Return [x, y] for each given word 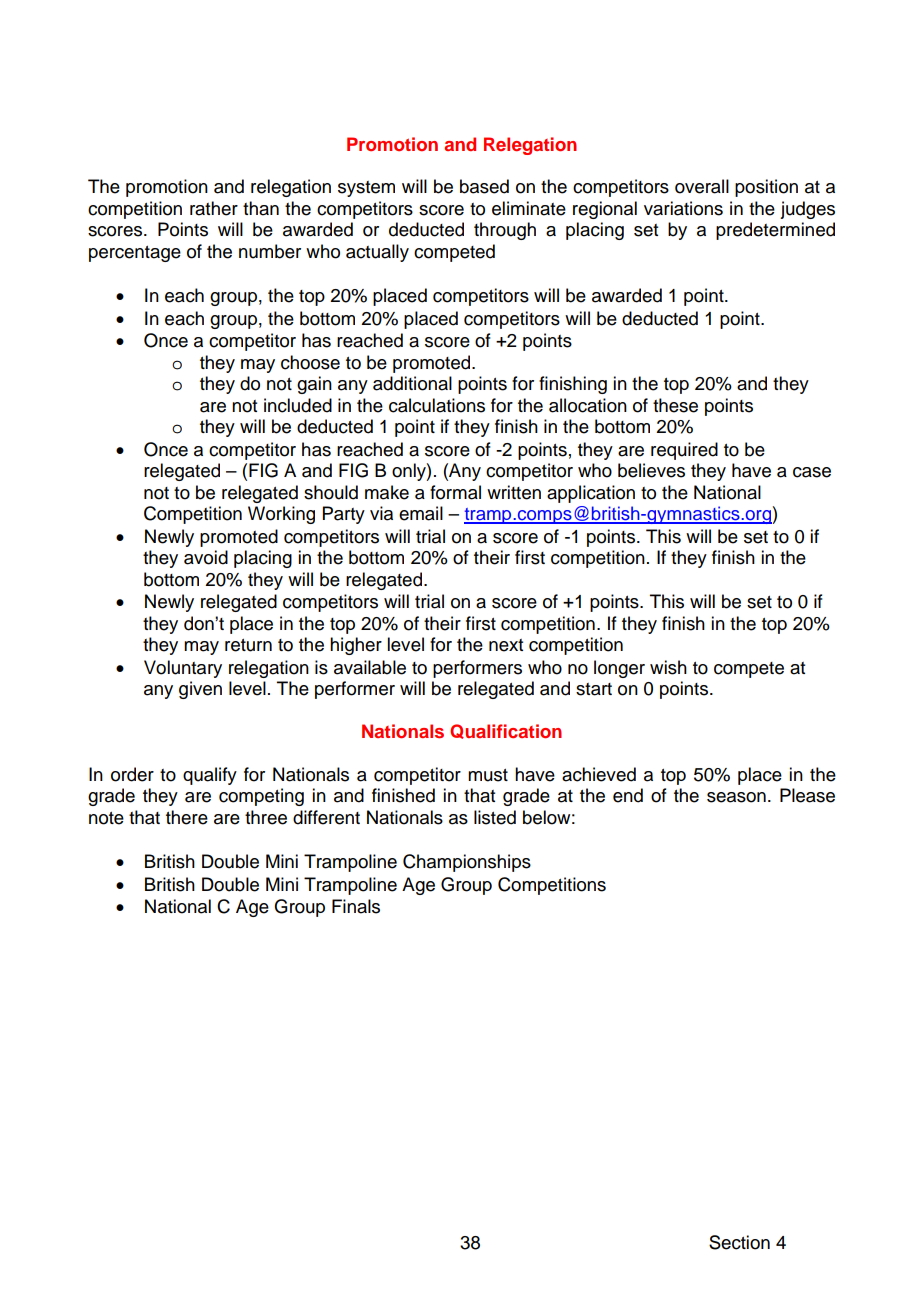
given [200, 690]
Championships [467, 863]
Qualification [506, 731]
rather [214, 208]
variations [683, 208]
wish [668, 667]
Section [739, 1242]
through [505, 231]
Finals [356, 906]
